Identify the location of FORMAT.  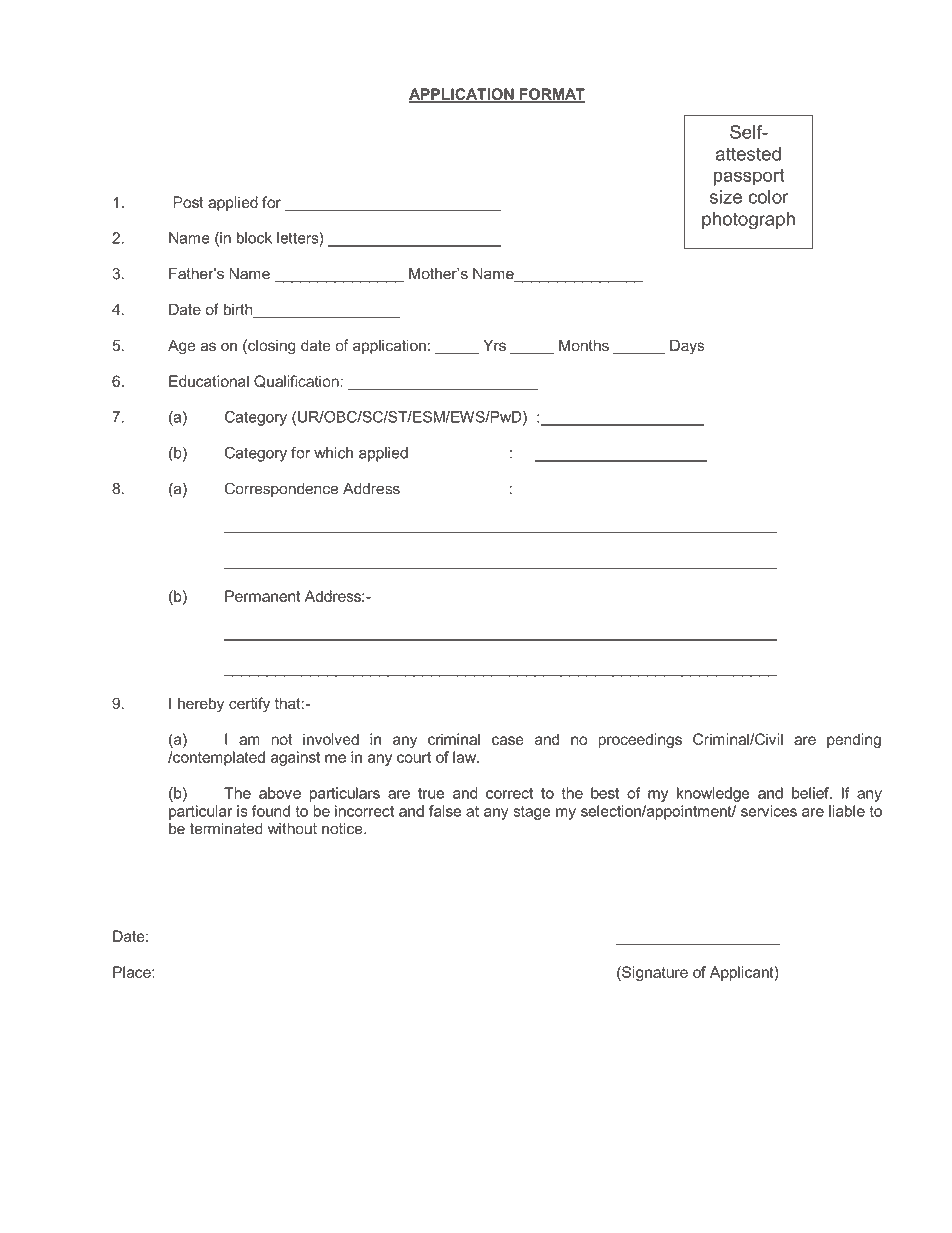
(551, 95).
